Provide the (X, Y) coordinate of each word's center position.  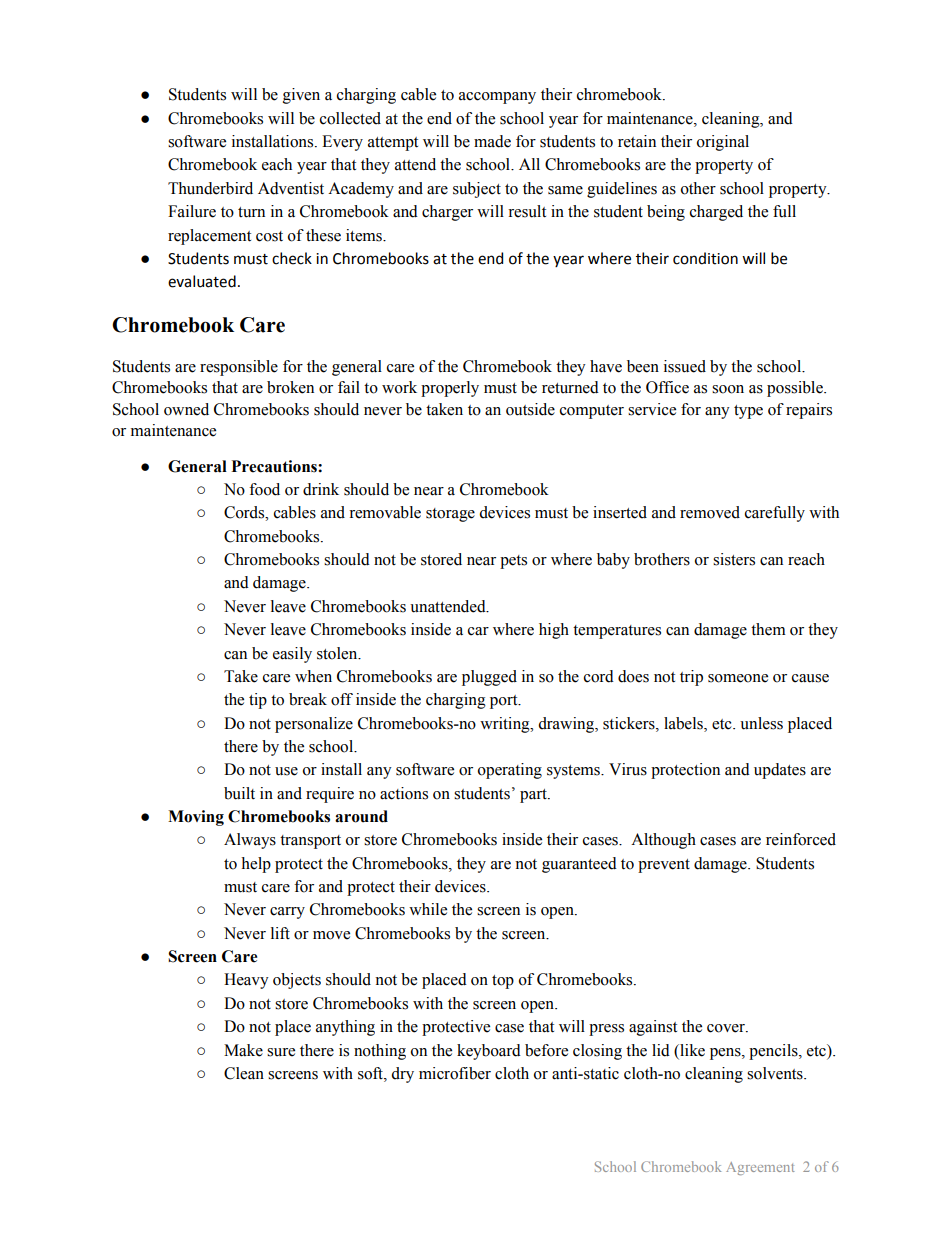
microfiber (455, 1073)
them (768, 629)
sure (281, 1052)
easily (292, 655)
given (301, 96)
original (723, 143)
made (492, 141)
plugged (489, 678)
